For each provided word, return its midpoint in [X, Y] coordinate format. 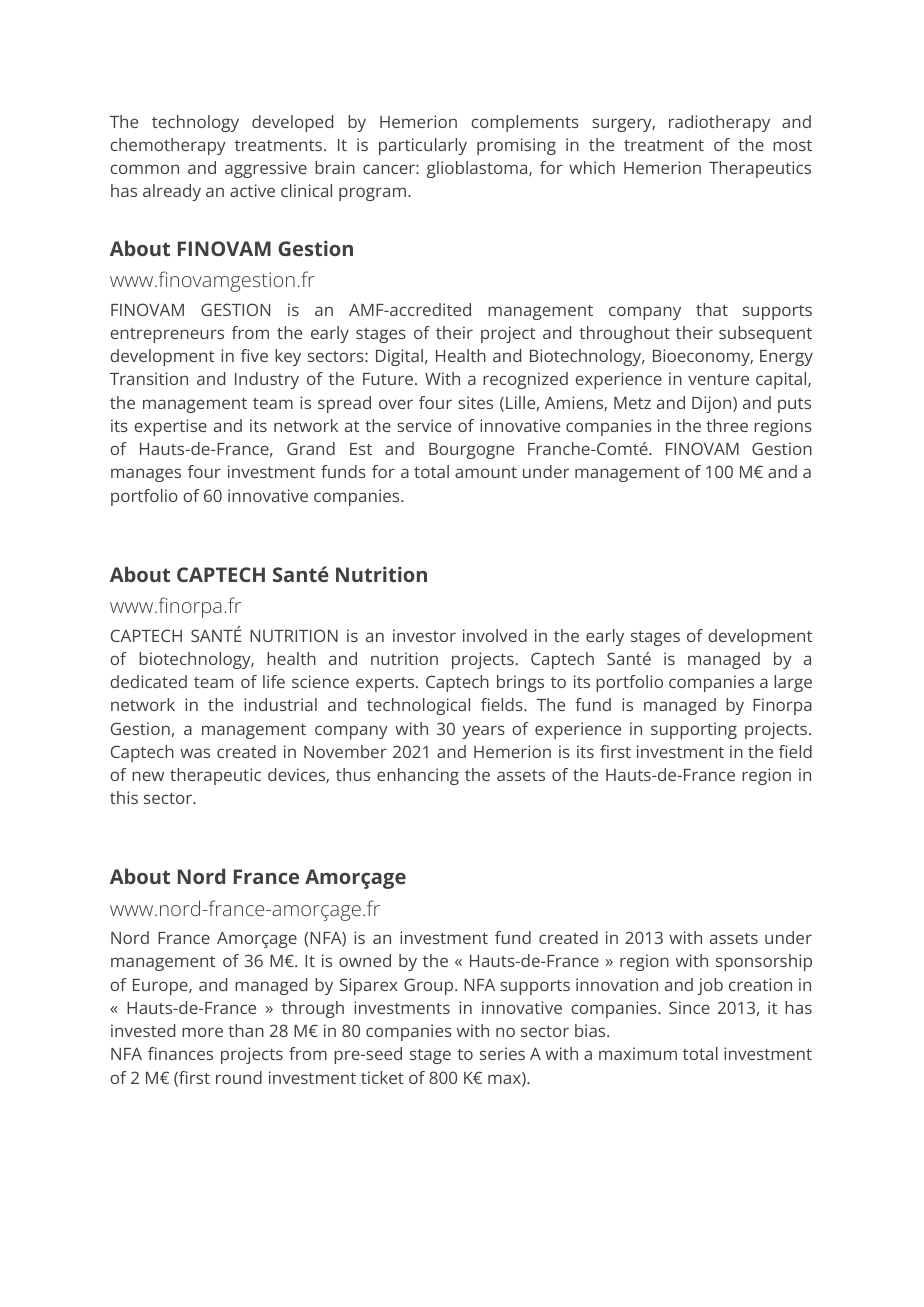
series [502, 1053]
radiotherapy [719, 123]
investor [424, 635]
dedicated [148, 681]
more [202, 1032]
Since [689, 1007]
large [793, 683]
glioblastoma [478, 169]
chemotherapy [168, 146]
